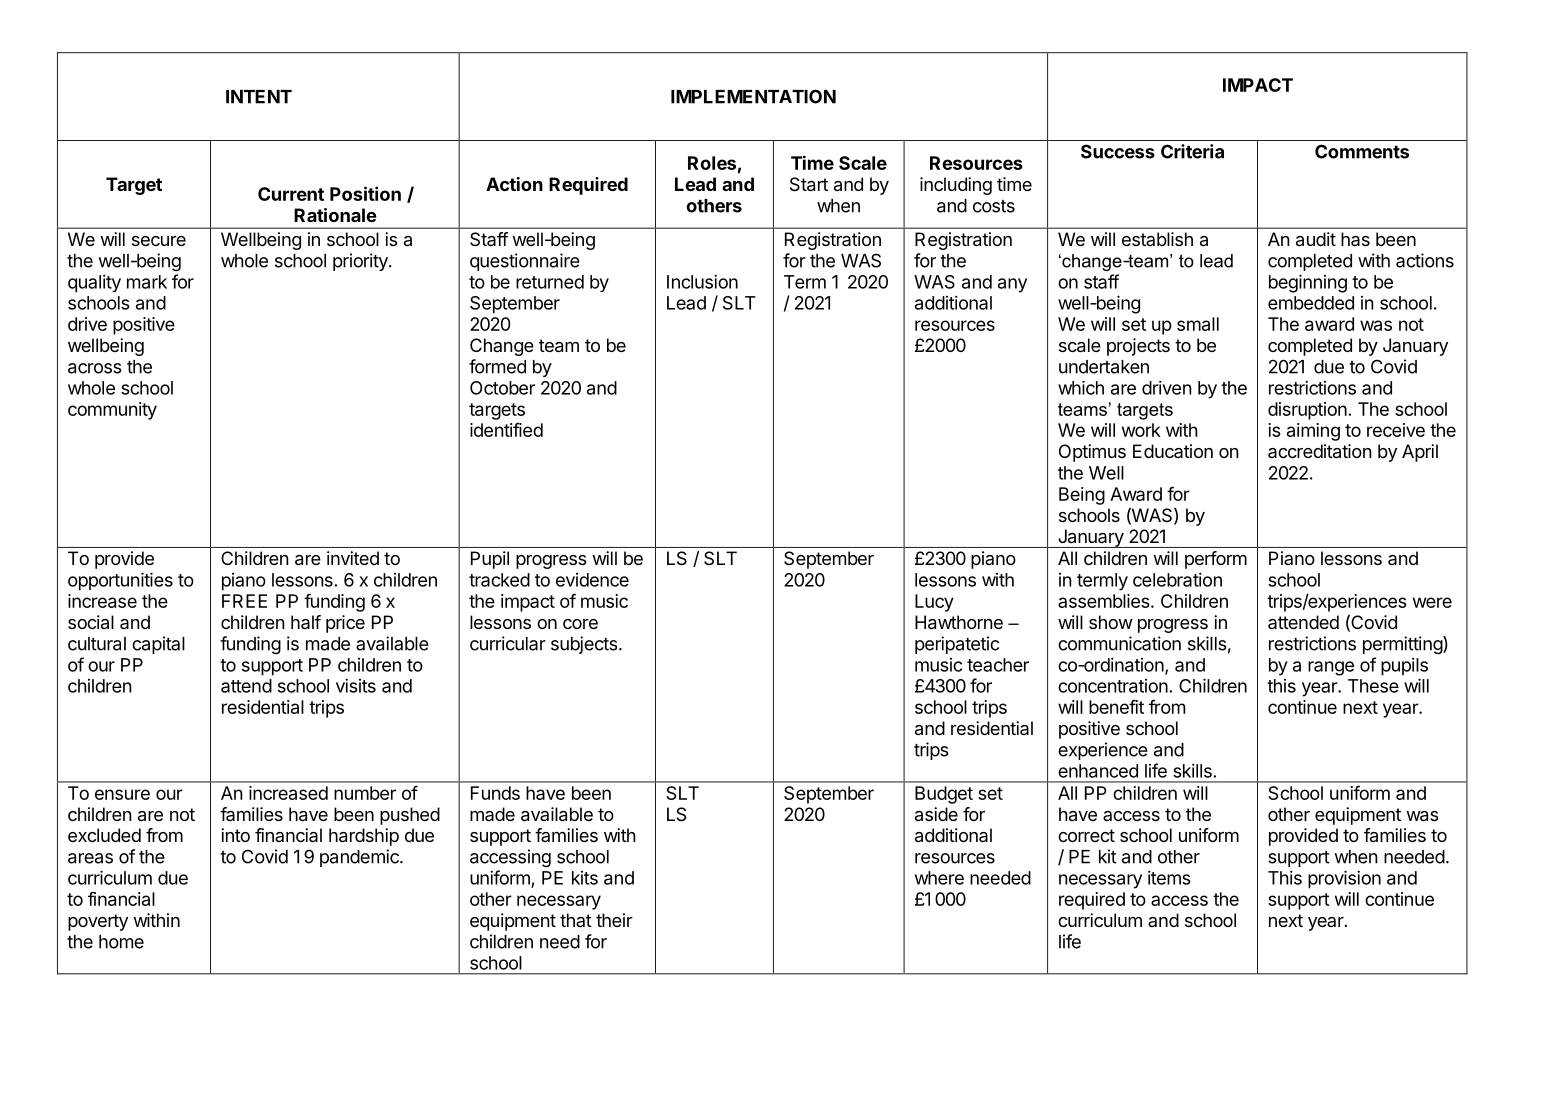 Image resolution: width=1554 pixels, height=1099 pixels. What do you see at coordinates (1373, 686) in the image?
I see `These` at bounding box center [1373, 686].
